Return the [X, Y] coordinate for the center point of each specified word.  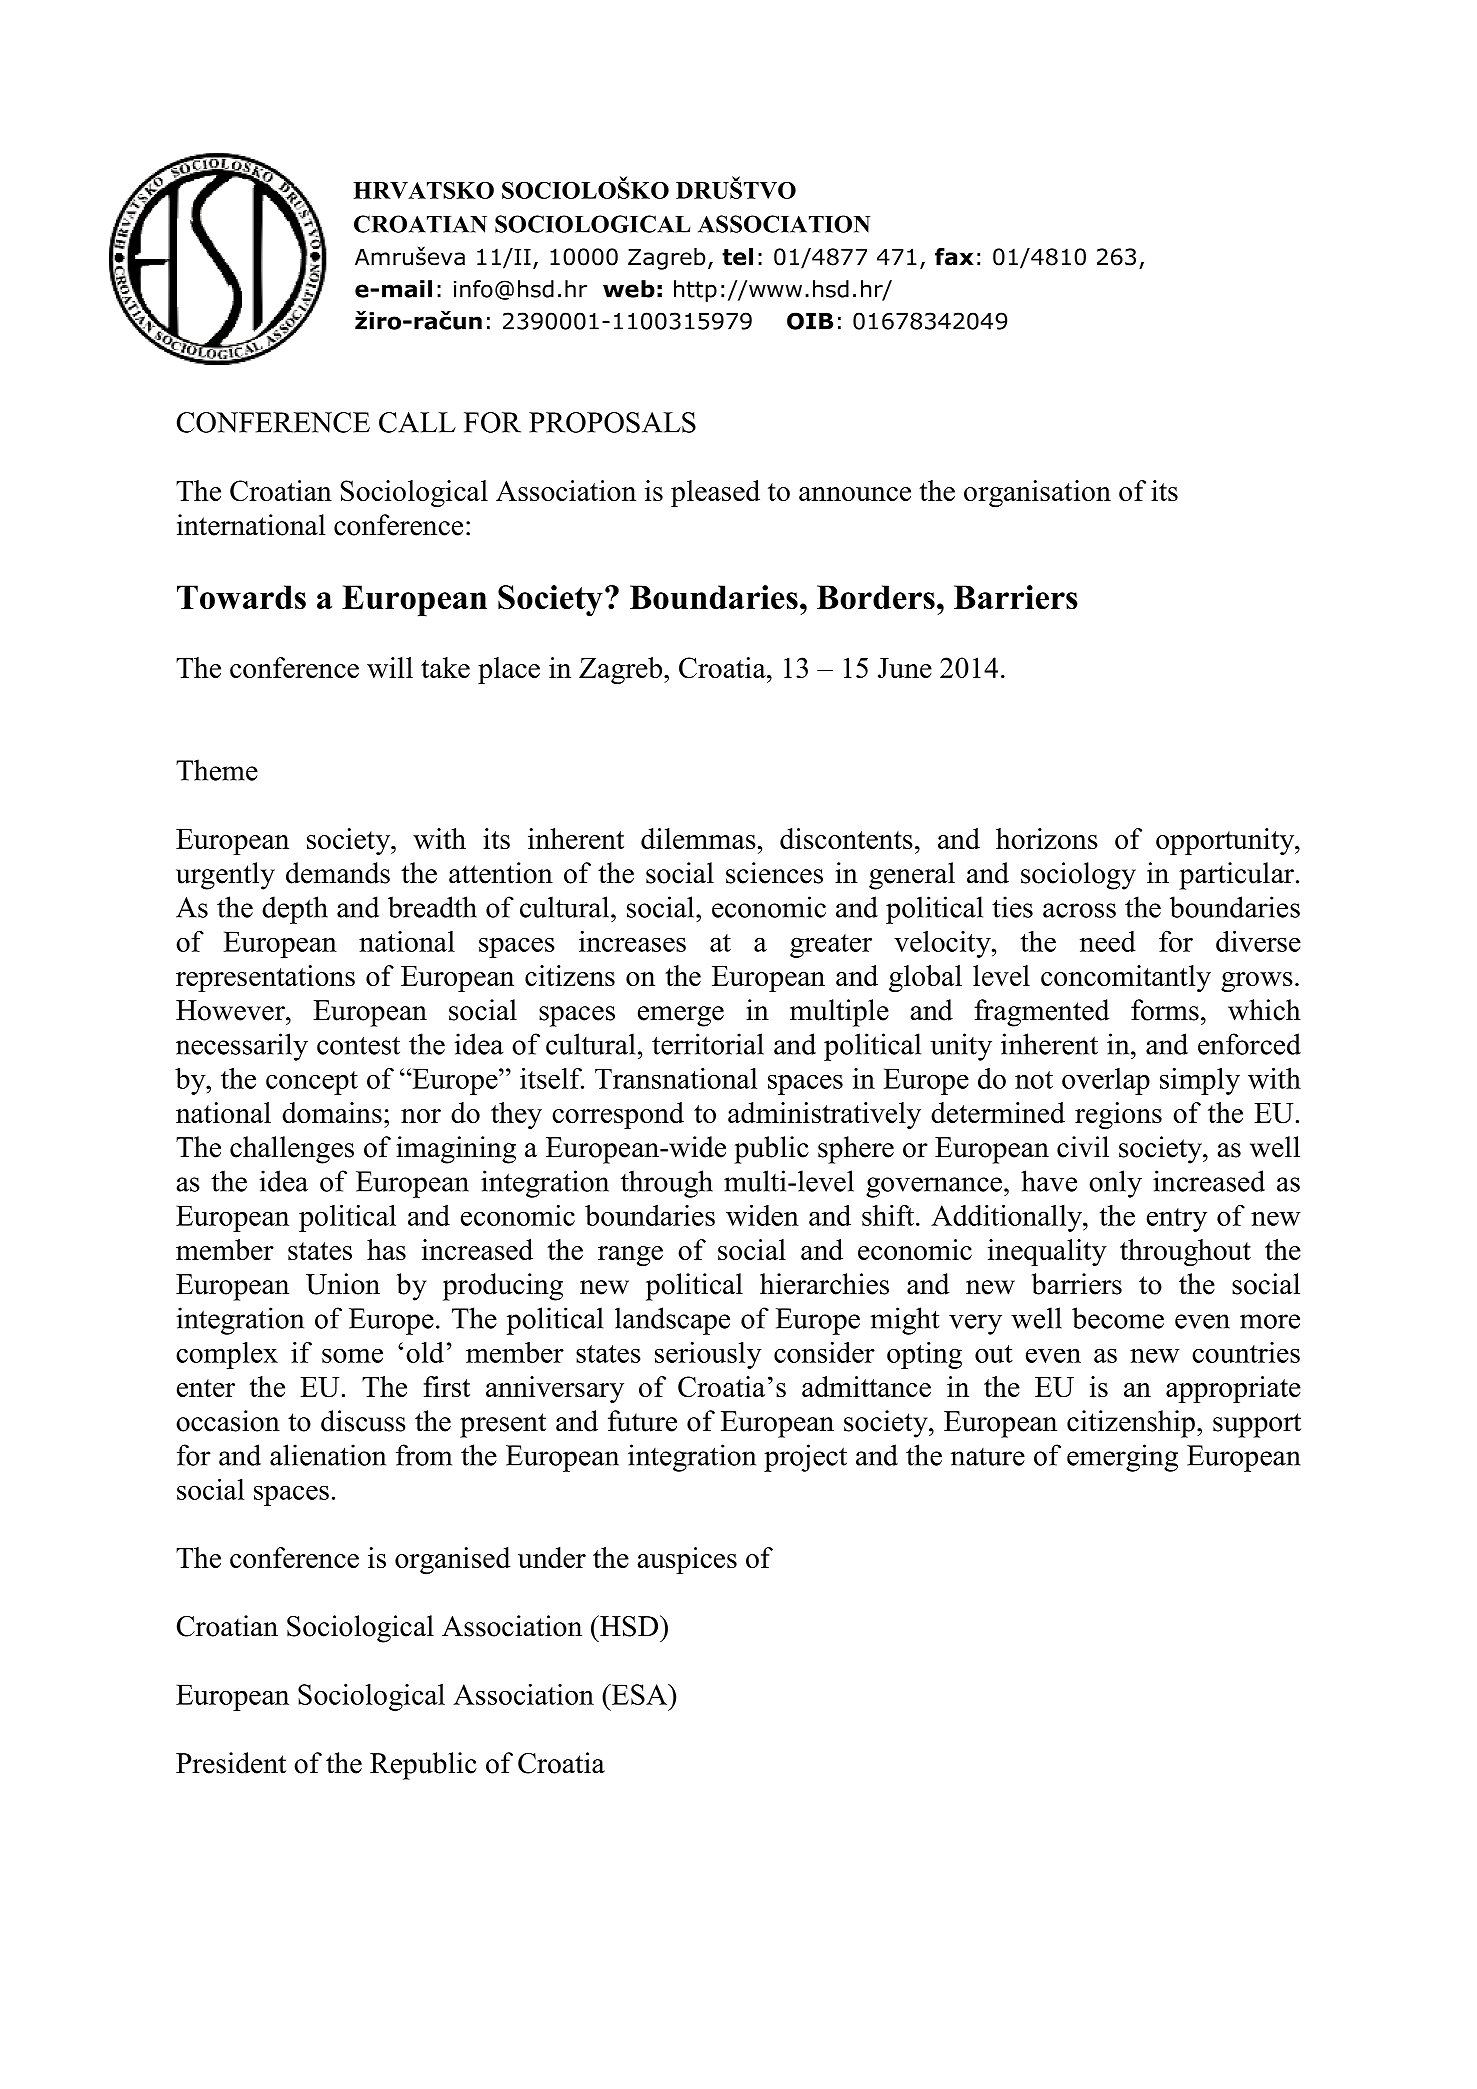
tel [737, 257]
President [231, 1763]
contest [358, 1045]
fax [954, 257]
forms [1165, 1010]
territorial [708, 1044]
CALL [417, 422]
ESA [640, 1694]
